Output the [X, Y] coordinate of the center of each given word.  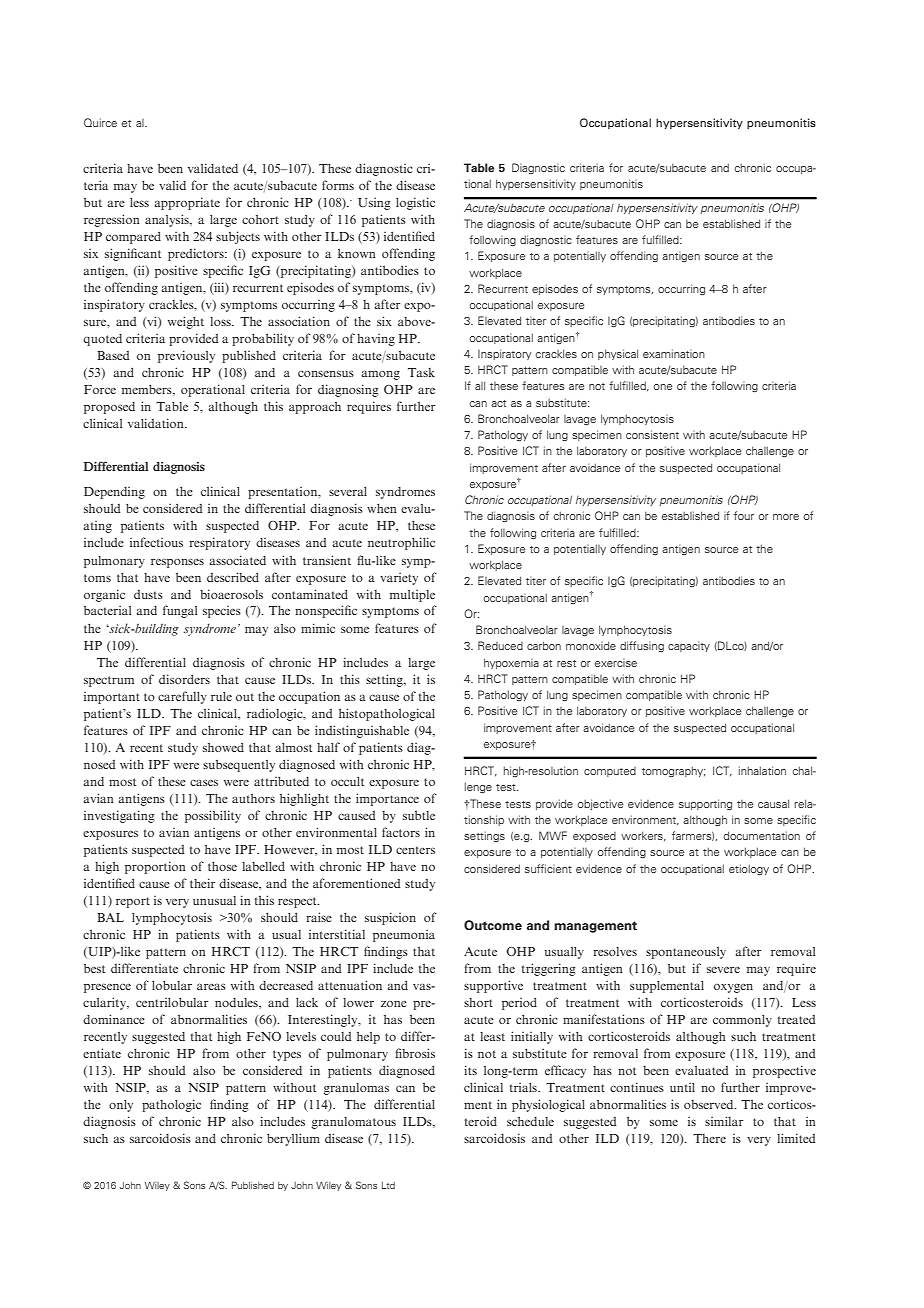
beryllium [293, 1139]
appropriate [187, 203]
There [709, 1138]
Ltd [388, 1185]
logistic [415, 203]
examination [674, 353]
